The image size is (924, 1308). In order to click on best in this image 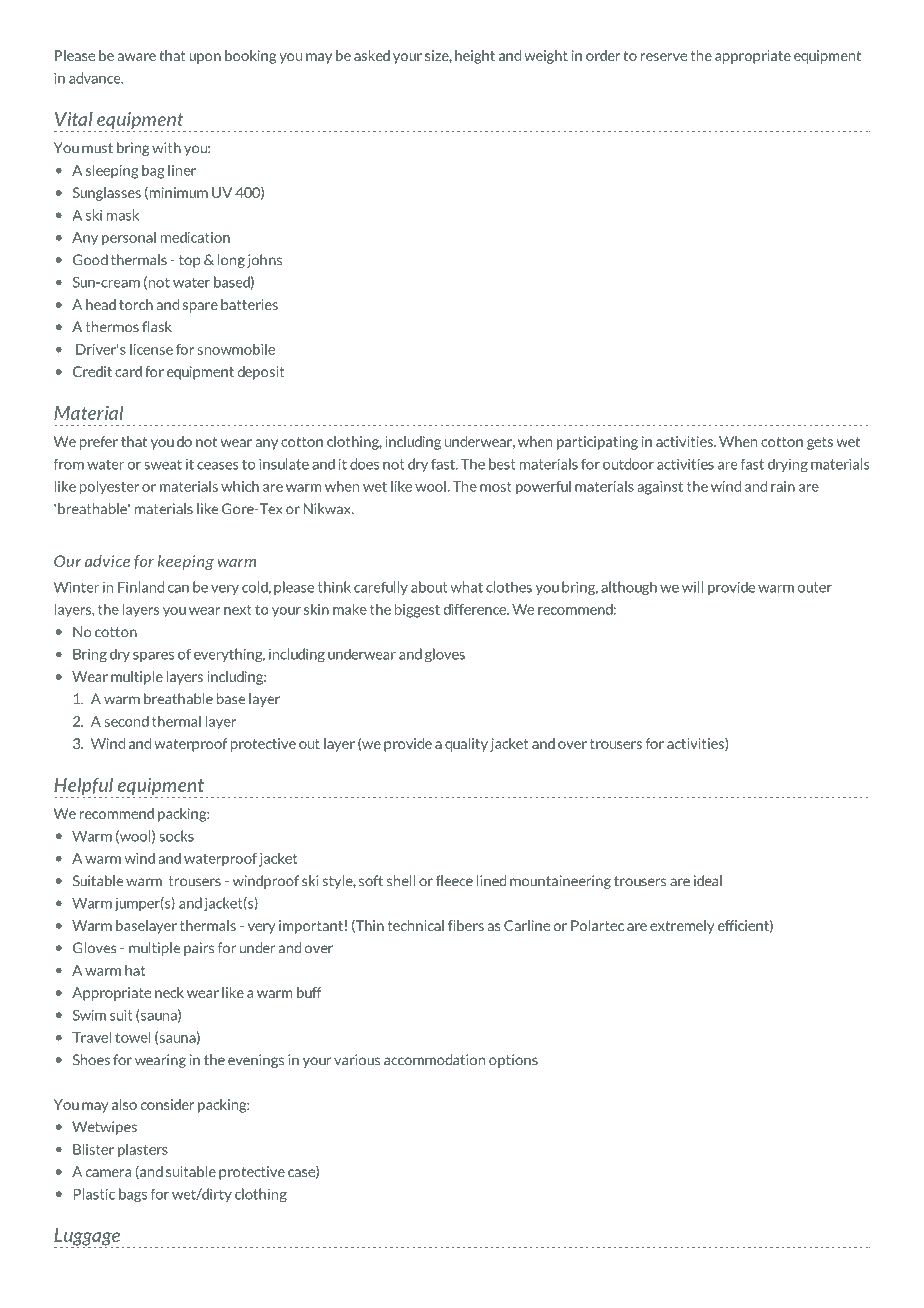, I will do `click(502, 464)`.
